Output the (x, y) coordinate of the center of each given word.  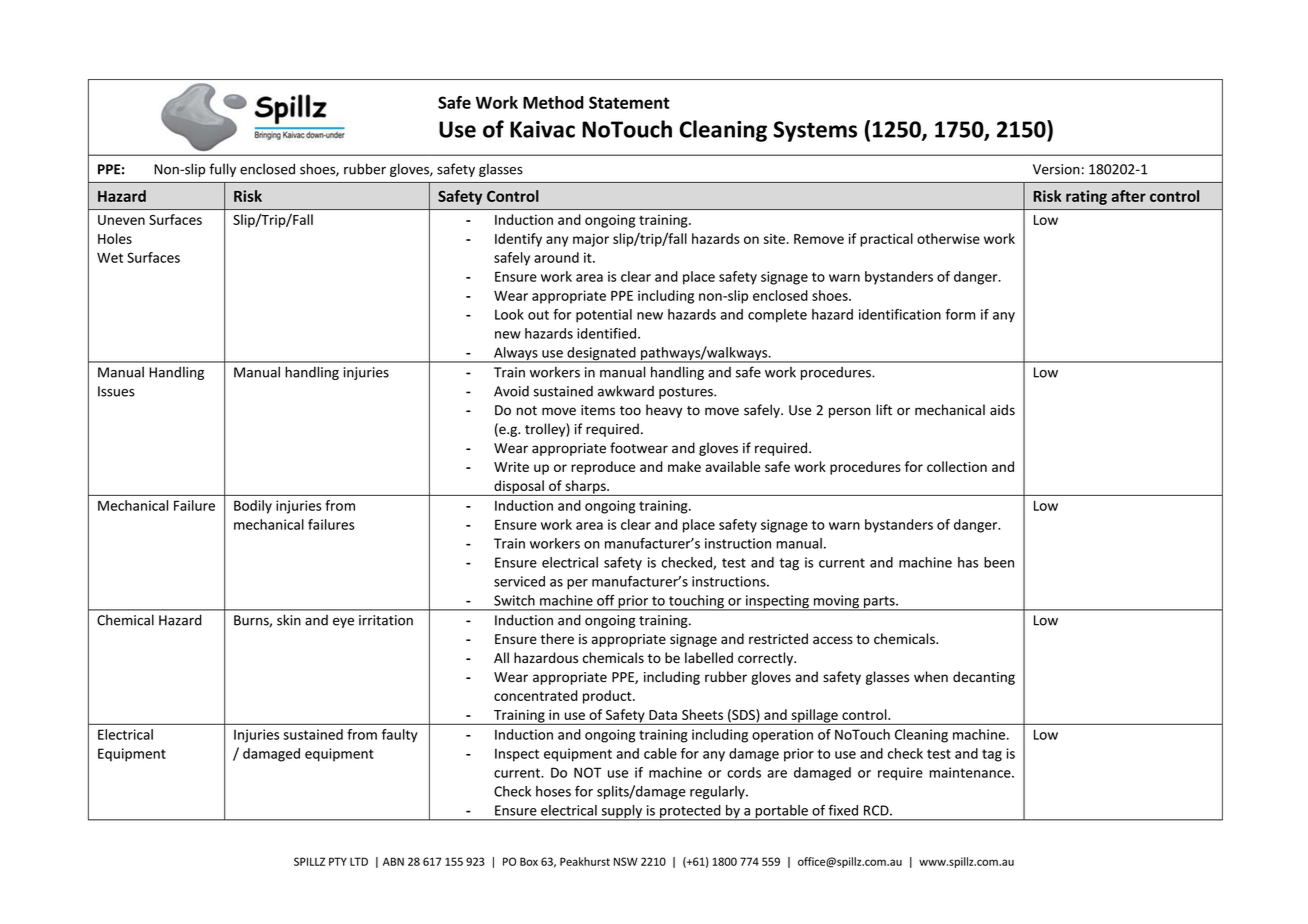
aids (1002, 410)
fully (222, 170)
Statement (629, 102)
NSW (626, 861)
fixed (843, 810)
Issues (116, 391)
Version (1056, 169)
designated (601, 355)
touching (696, 603)
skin (289, 620)
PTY (338, 861)
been (999, 562)
